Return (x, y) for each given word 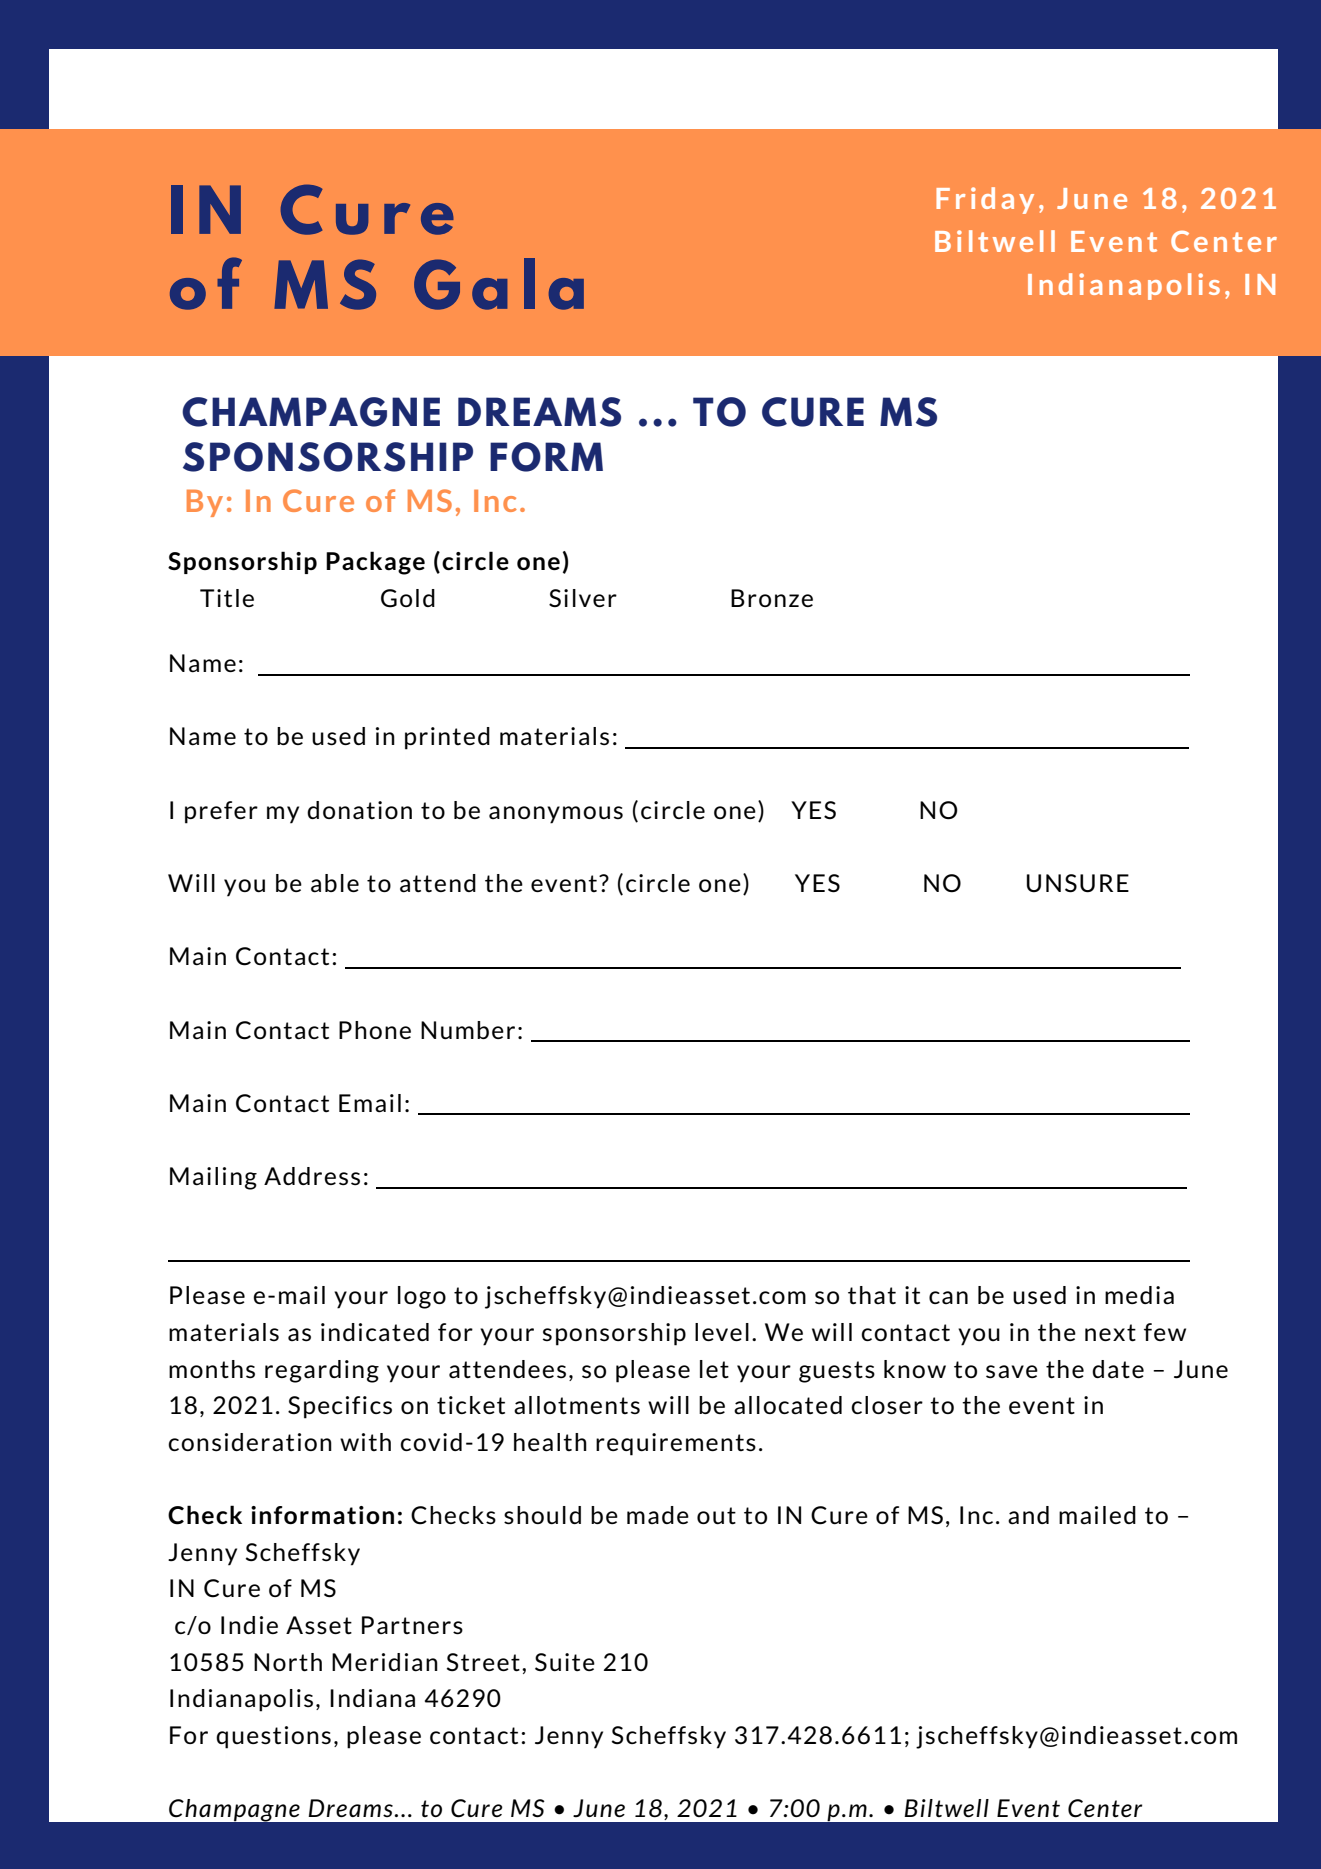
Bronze (772, 598)
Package (375, 563)
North (288, 1662)
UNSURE (1078, 883)
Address (312, 1176)
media (1139, 1295)
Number (468, 1030)
